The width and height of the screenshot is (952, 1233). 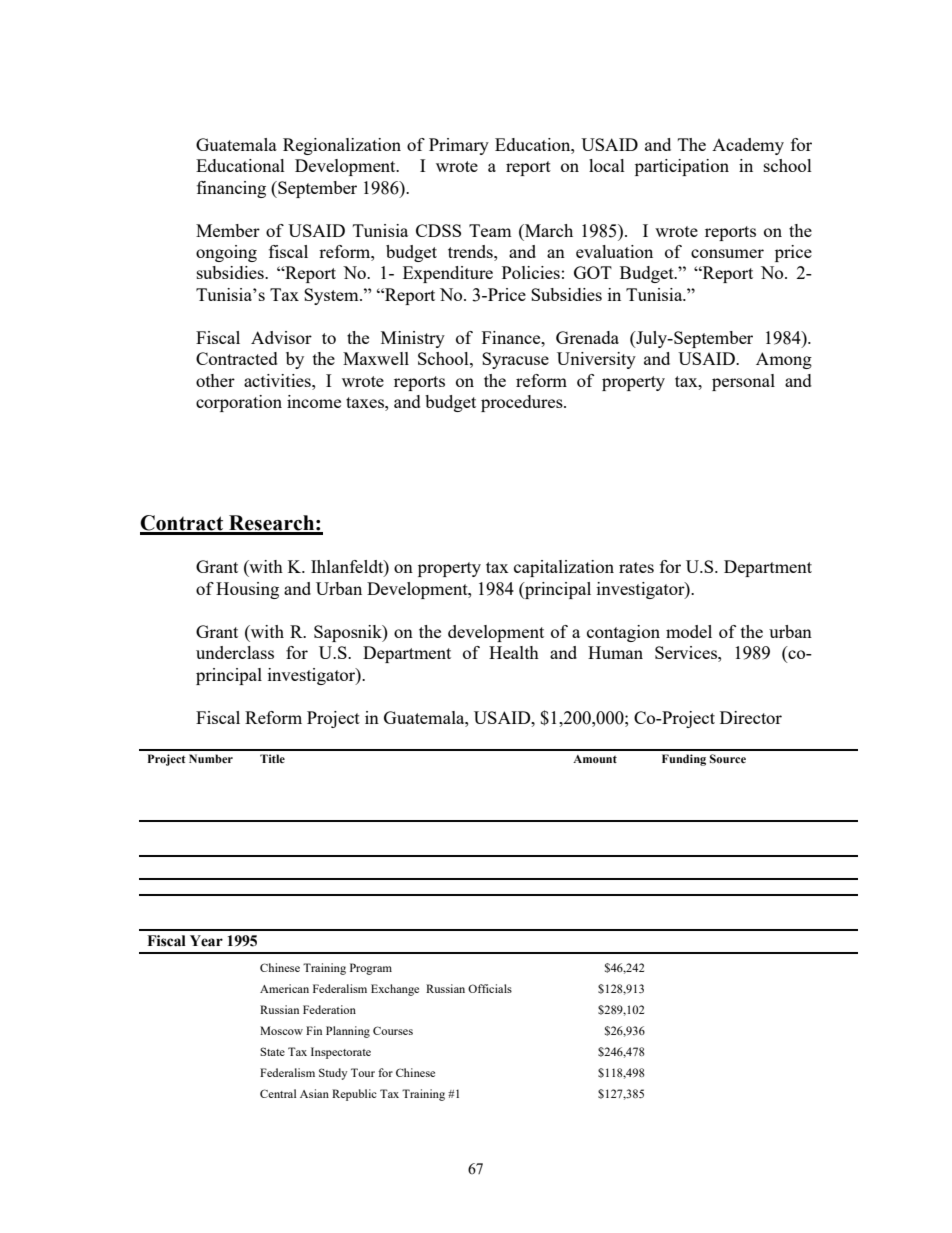 What do you see at coordinates (514, 652) in the screenshot?
I see `Health` at bounding box center [514, 652].
